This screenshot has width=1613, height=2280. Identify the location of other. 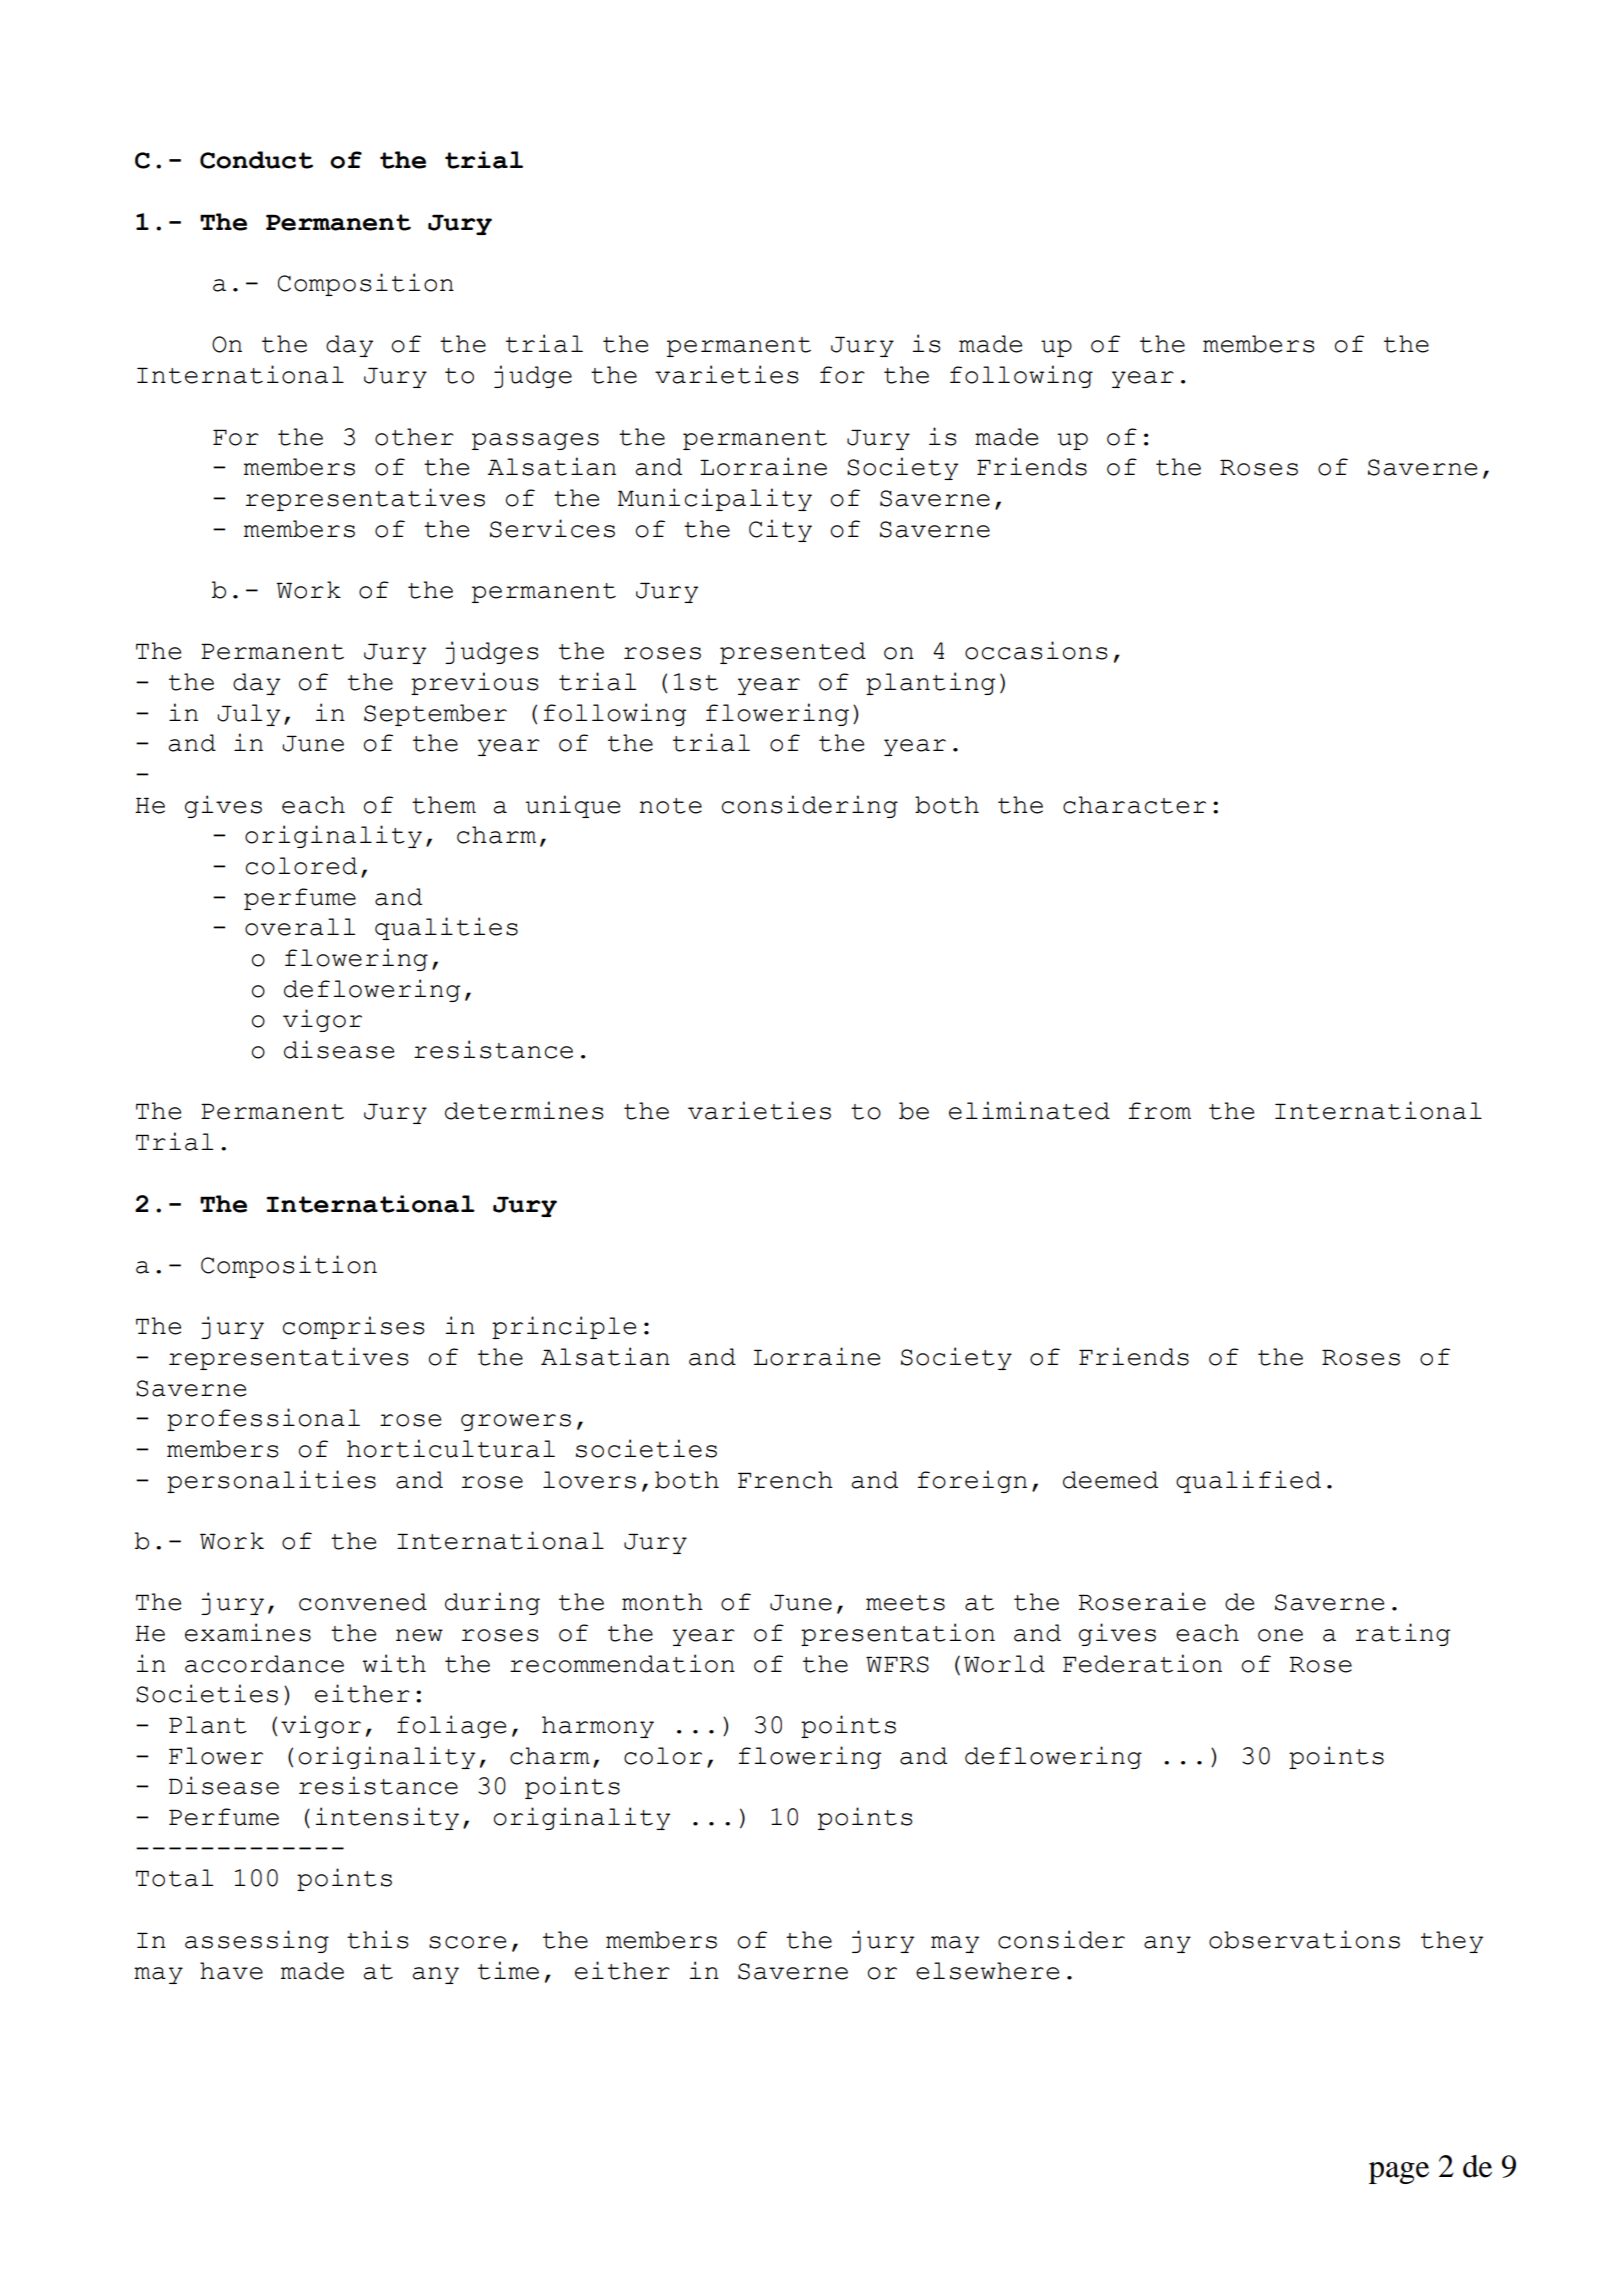
(414, 437).
